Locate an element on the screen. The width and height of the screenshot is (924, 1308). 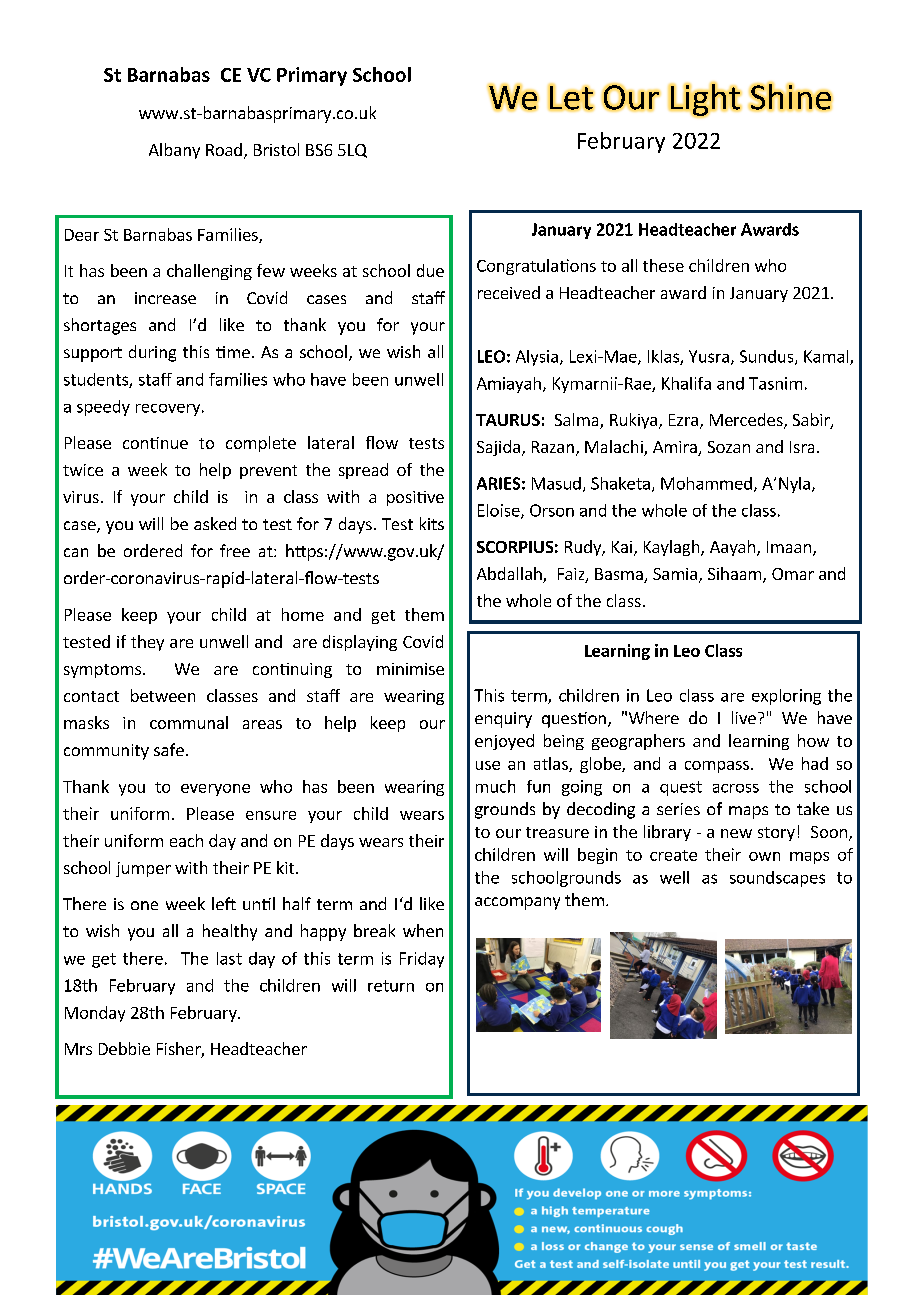
Mercedes is located at coordinates (747, 421).
